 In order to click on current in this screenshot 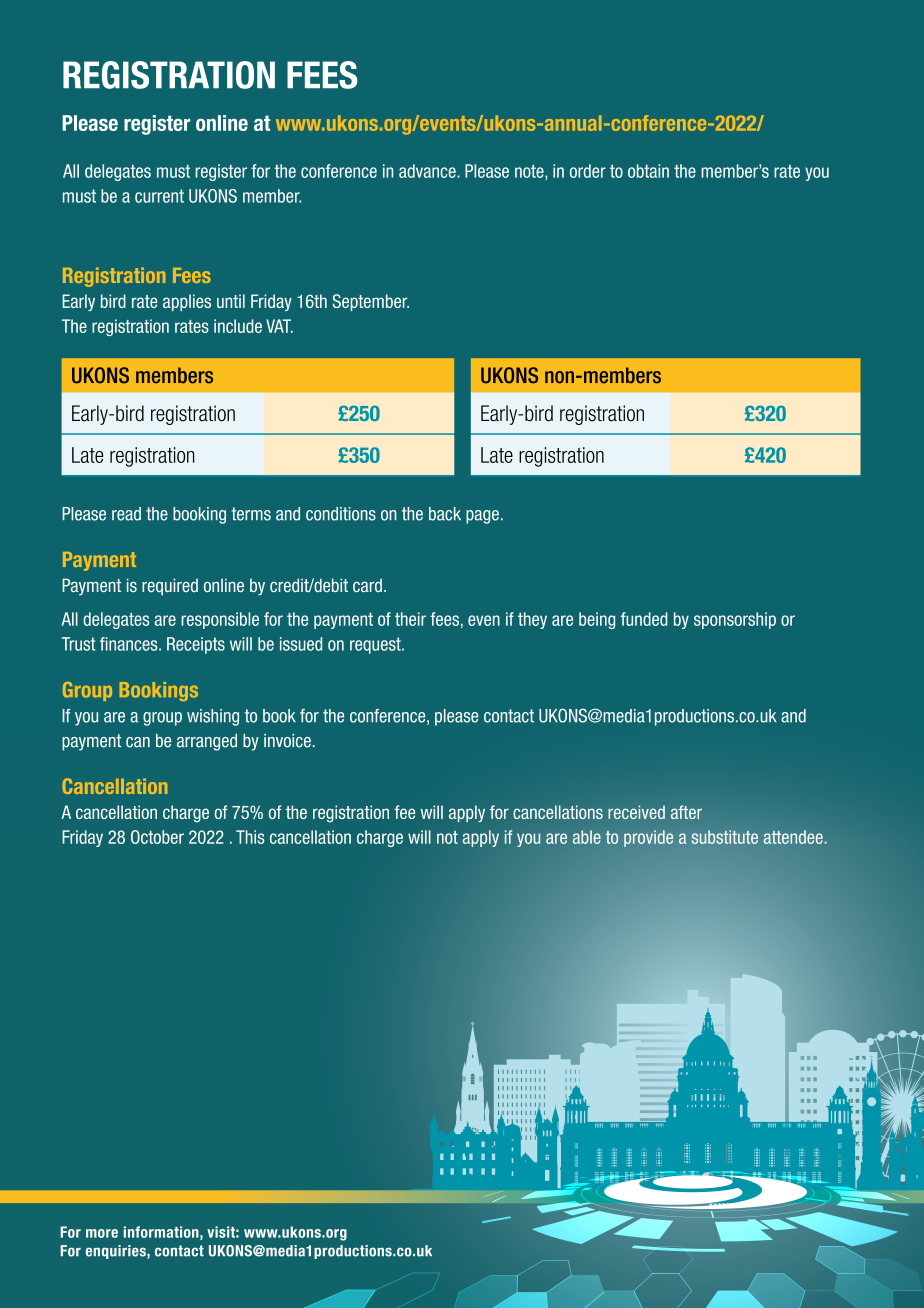, I will do `click(159, 196)`.
